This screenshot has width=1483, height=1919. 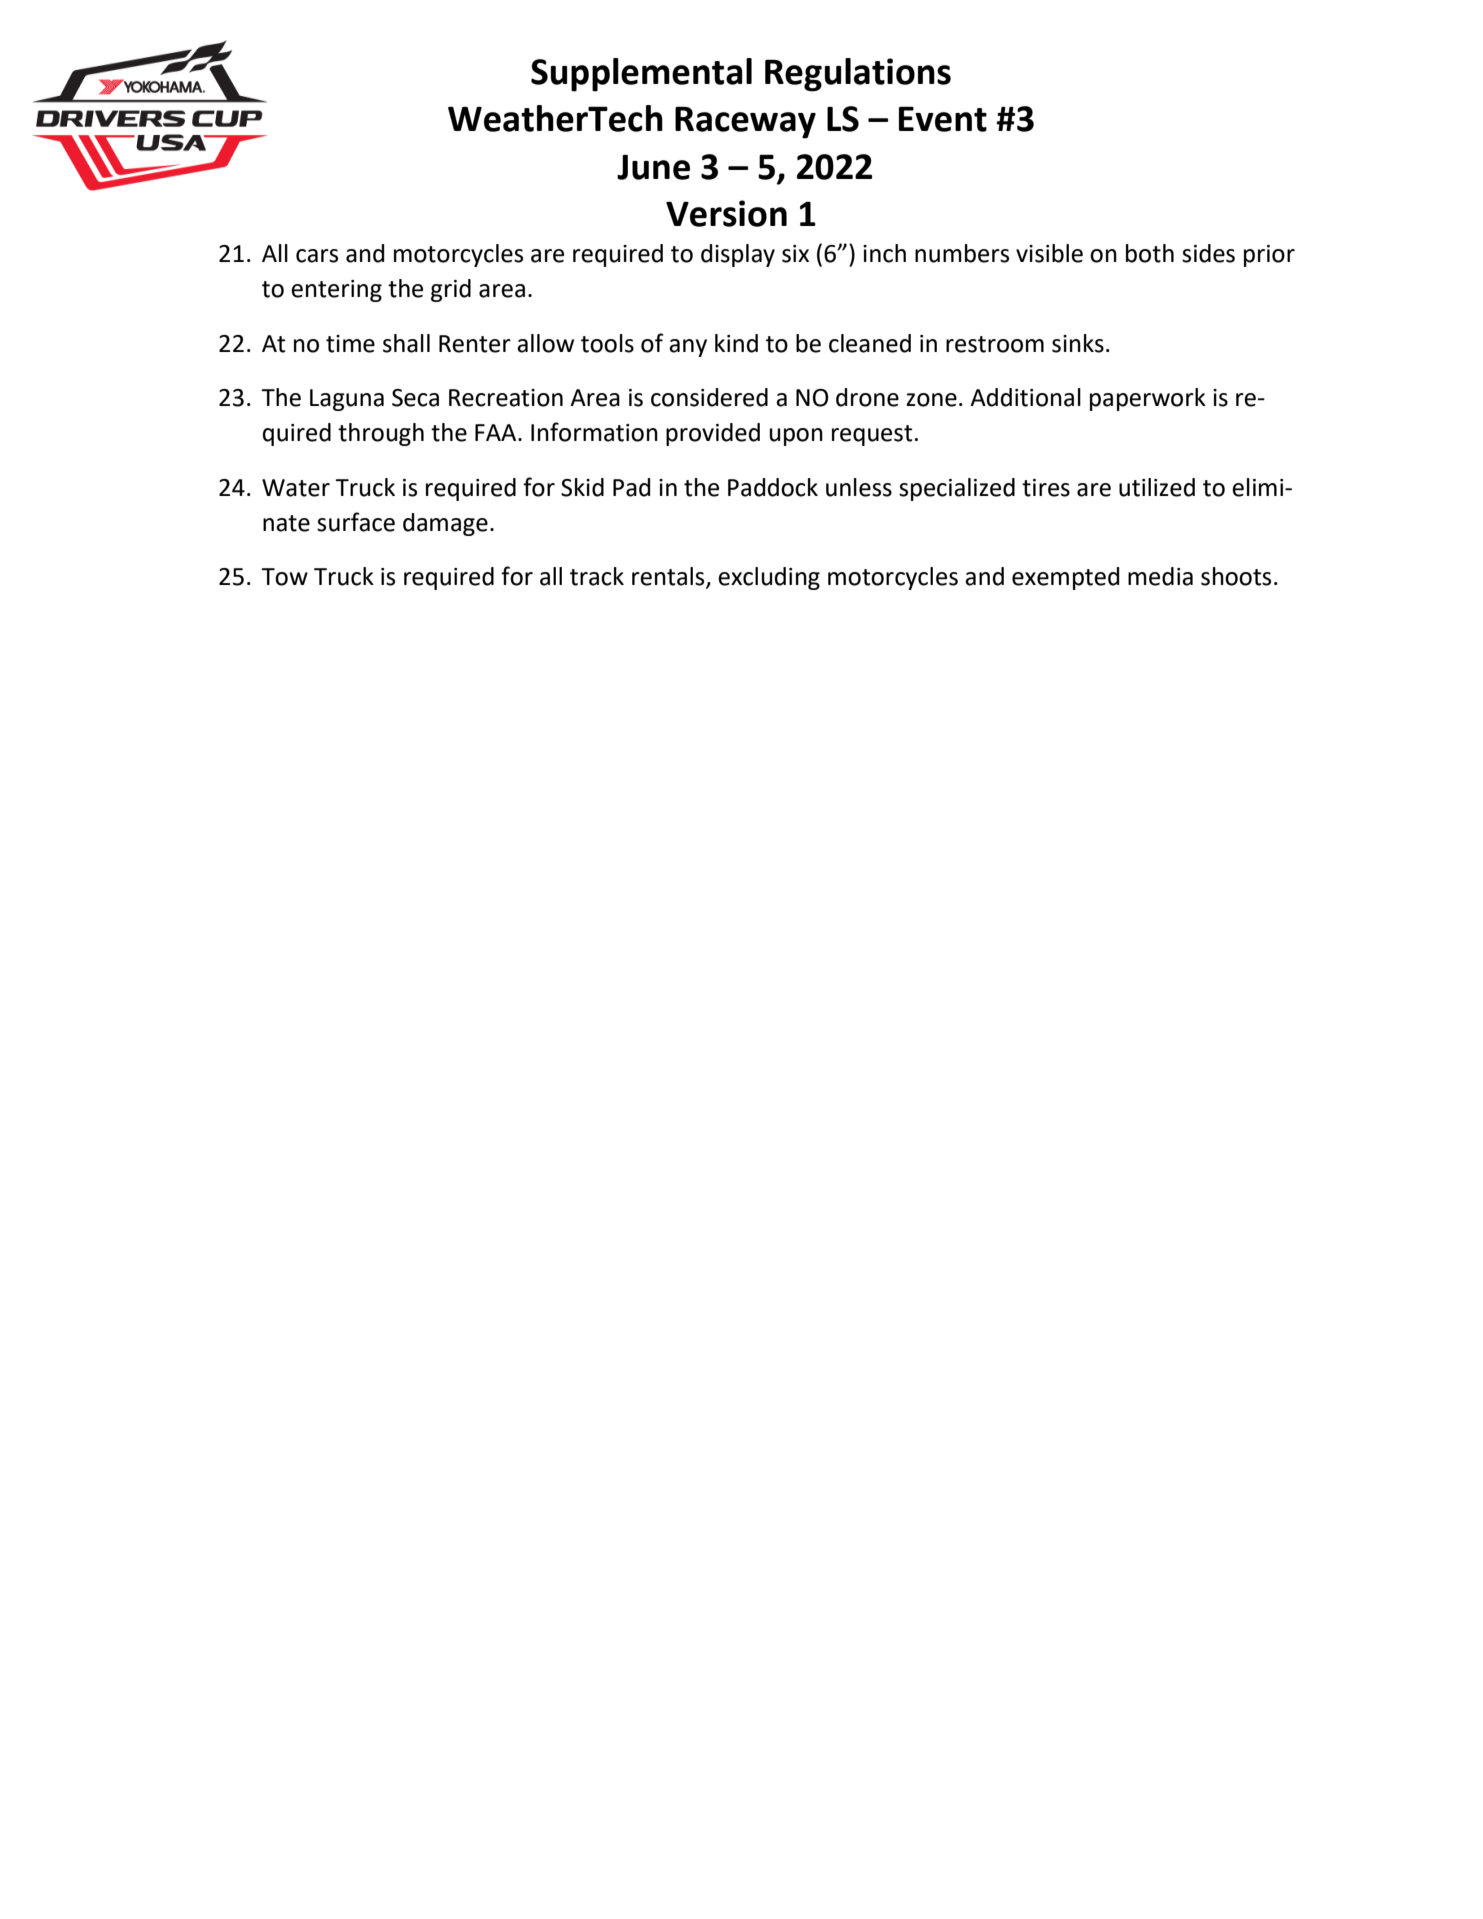 What do you see at coordinates (769, 578) in the screenshot?
I see `excluding` at bounding box center [769, 578].
